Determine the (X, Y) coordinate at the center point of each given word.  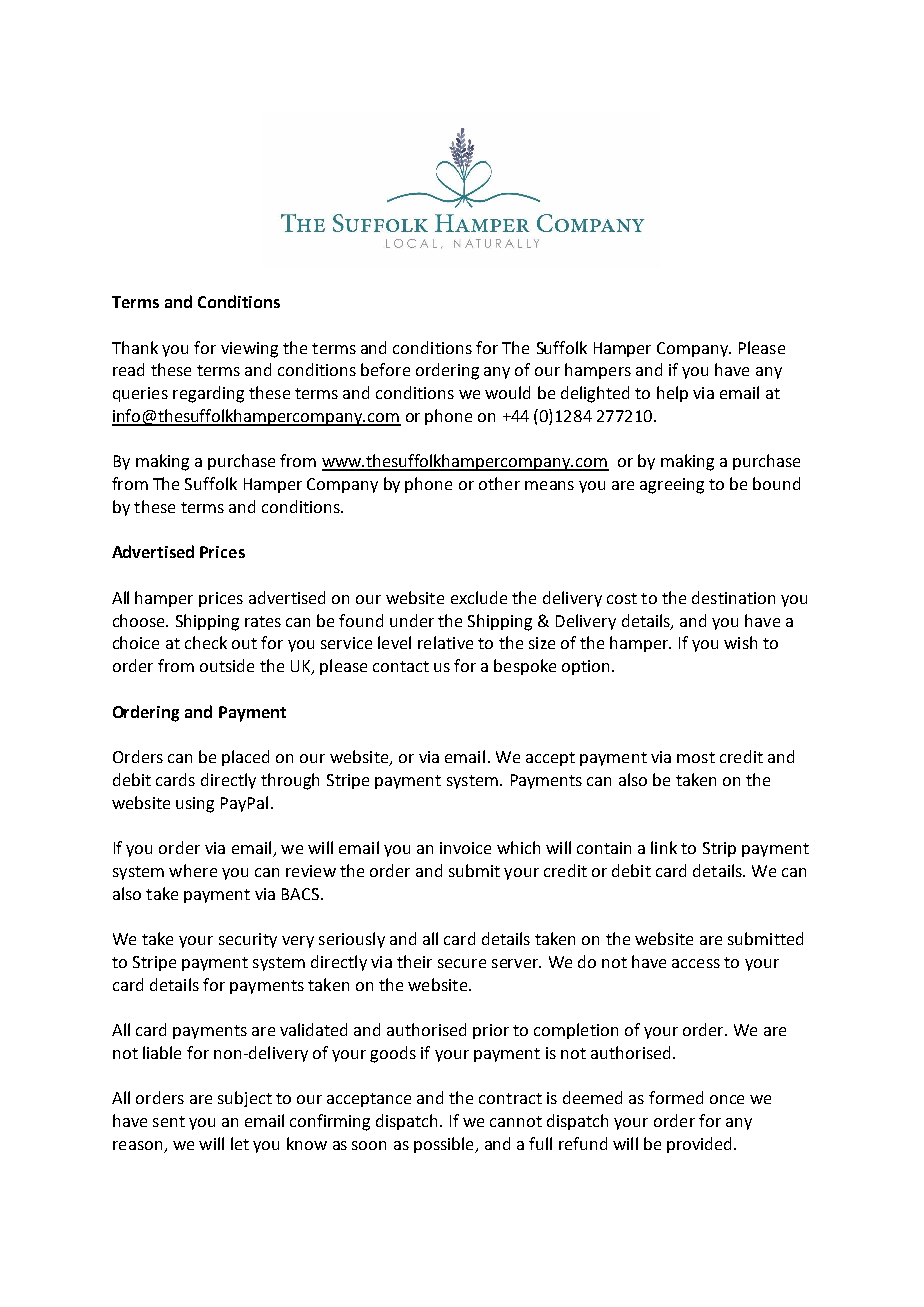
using (195, 805)
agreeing (672, 486)
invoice (465, 848)
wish (740, 642)
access (696, 963)
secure (462, 963)
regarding (208, 394)
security (248, 940)
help (672, 394)
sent (169, 1121)
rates (263, 621)
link (664, 847)
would (507, 392)
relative (445, 642)
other (499, 483)
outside (227, 665)
